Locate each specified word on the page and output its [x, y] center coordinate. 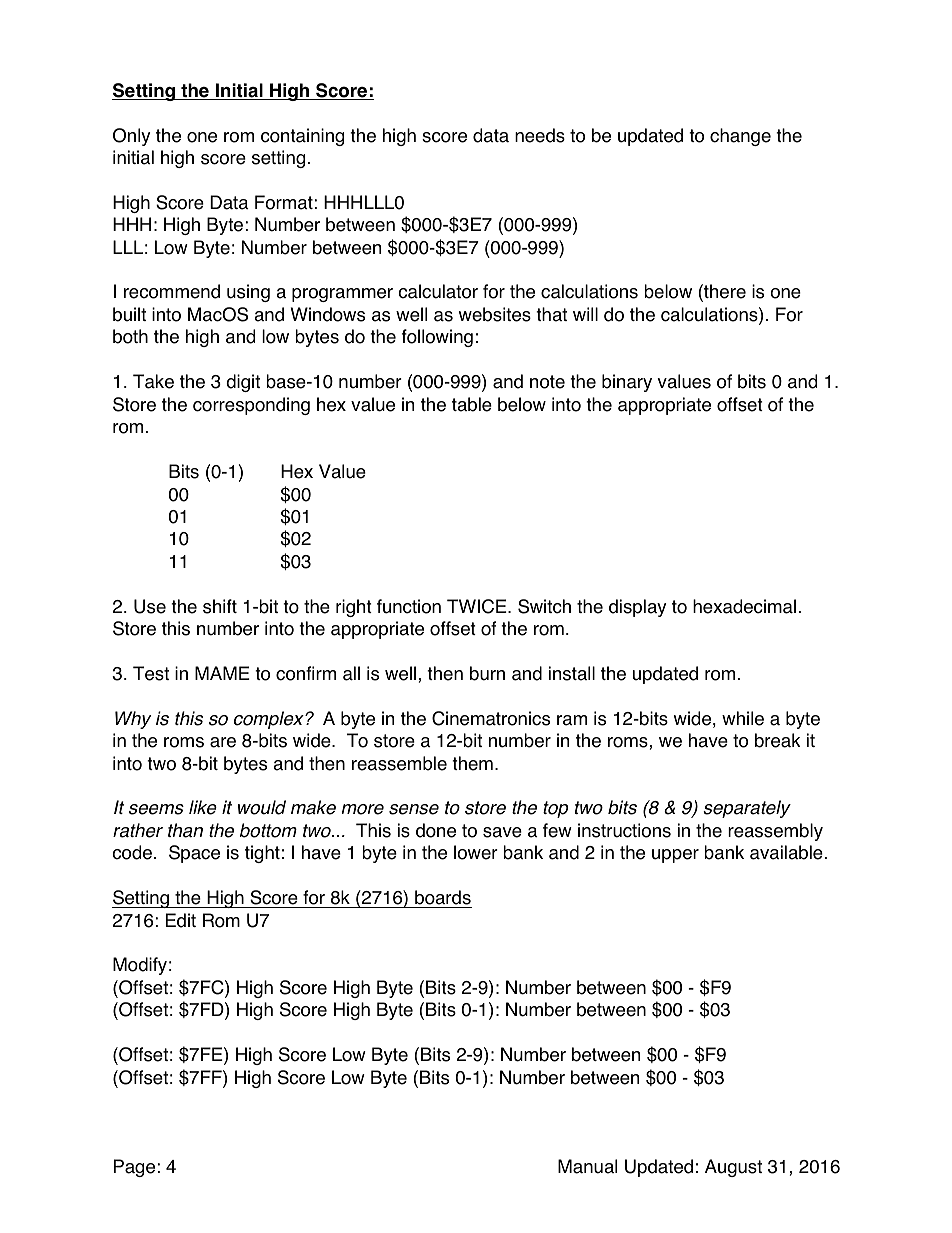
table [472, 404]
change [740, 137]
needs [540, 135]
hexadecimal [744, 606]
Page [134, 1168]
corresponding [251, 406]
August [733, 1168]
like [203, 807]
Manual [587, 1166]
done [436, 830]
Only [131, 137]
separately [747, 809]
